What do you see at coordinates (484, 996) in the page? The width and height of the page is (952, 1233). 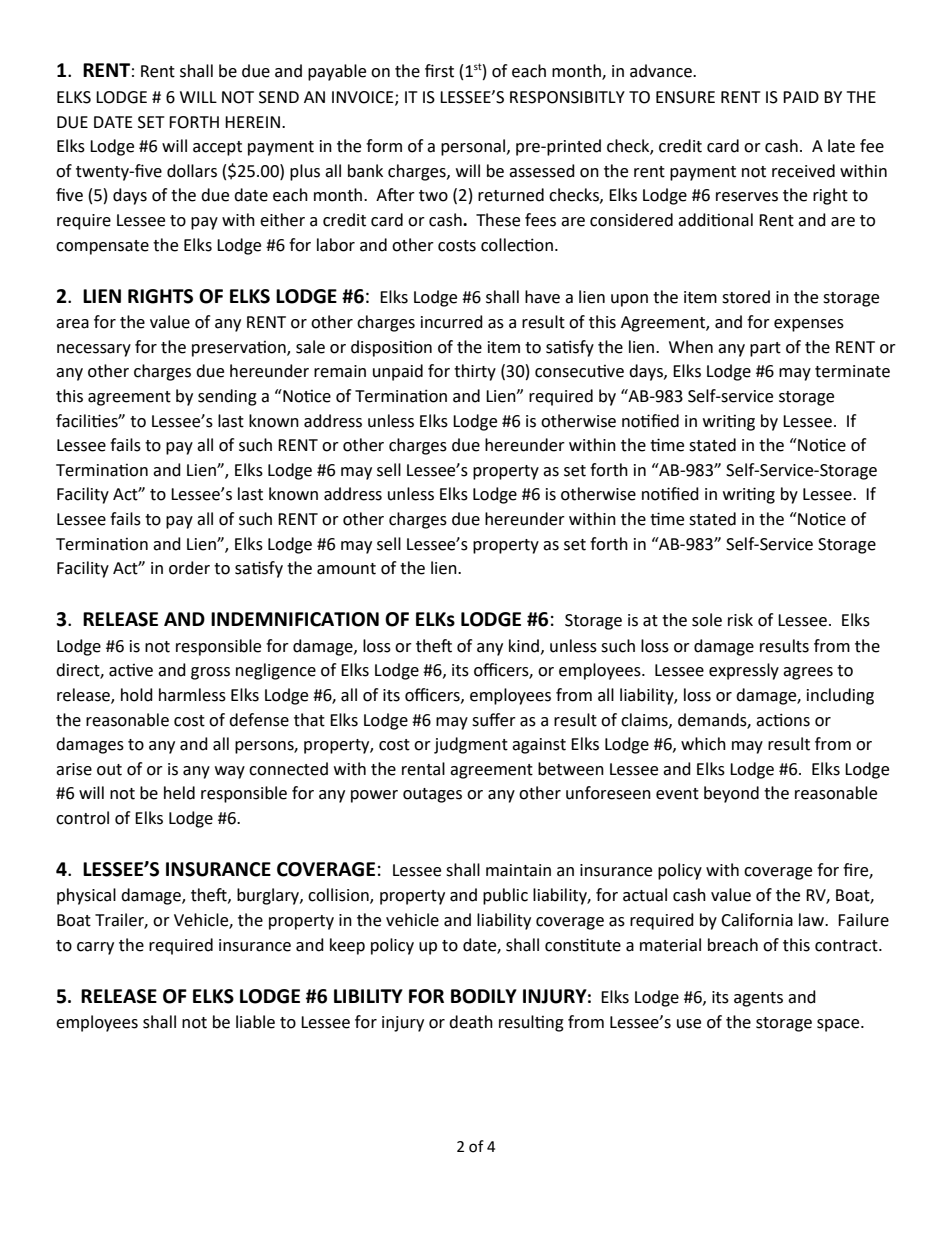 I see `BODILY` at bounding box center [484, 996].
